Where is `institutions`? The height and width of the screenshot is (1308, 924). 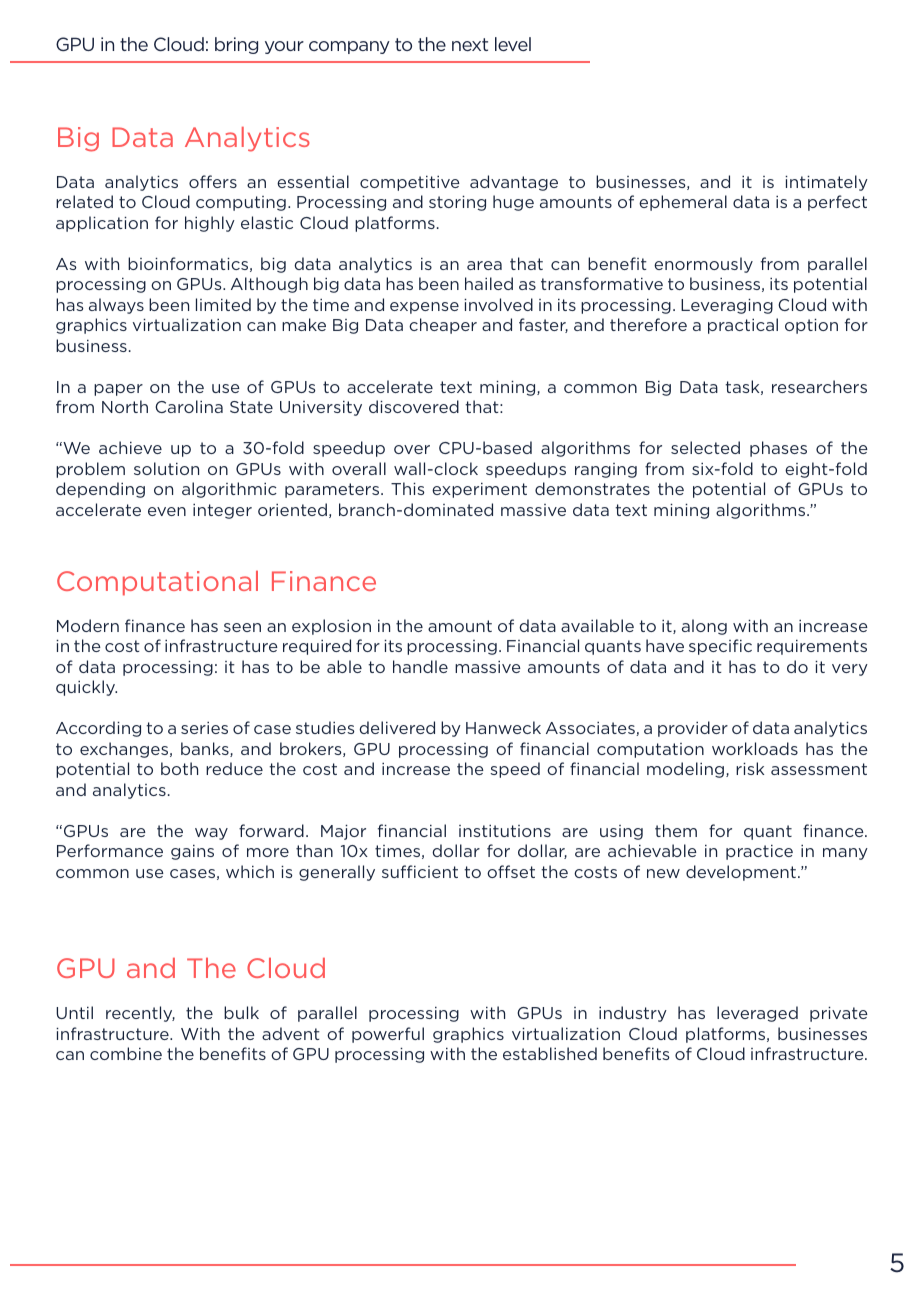
institutions is located at coordinates (505, 831).
